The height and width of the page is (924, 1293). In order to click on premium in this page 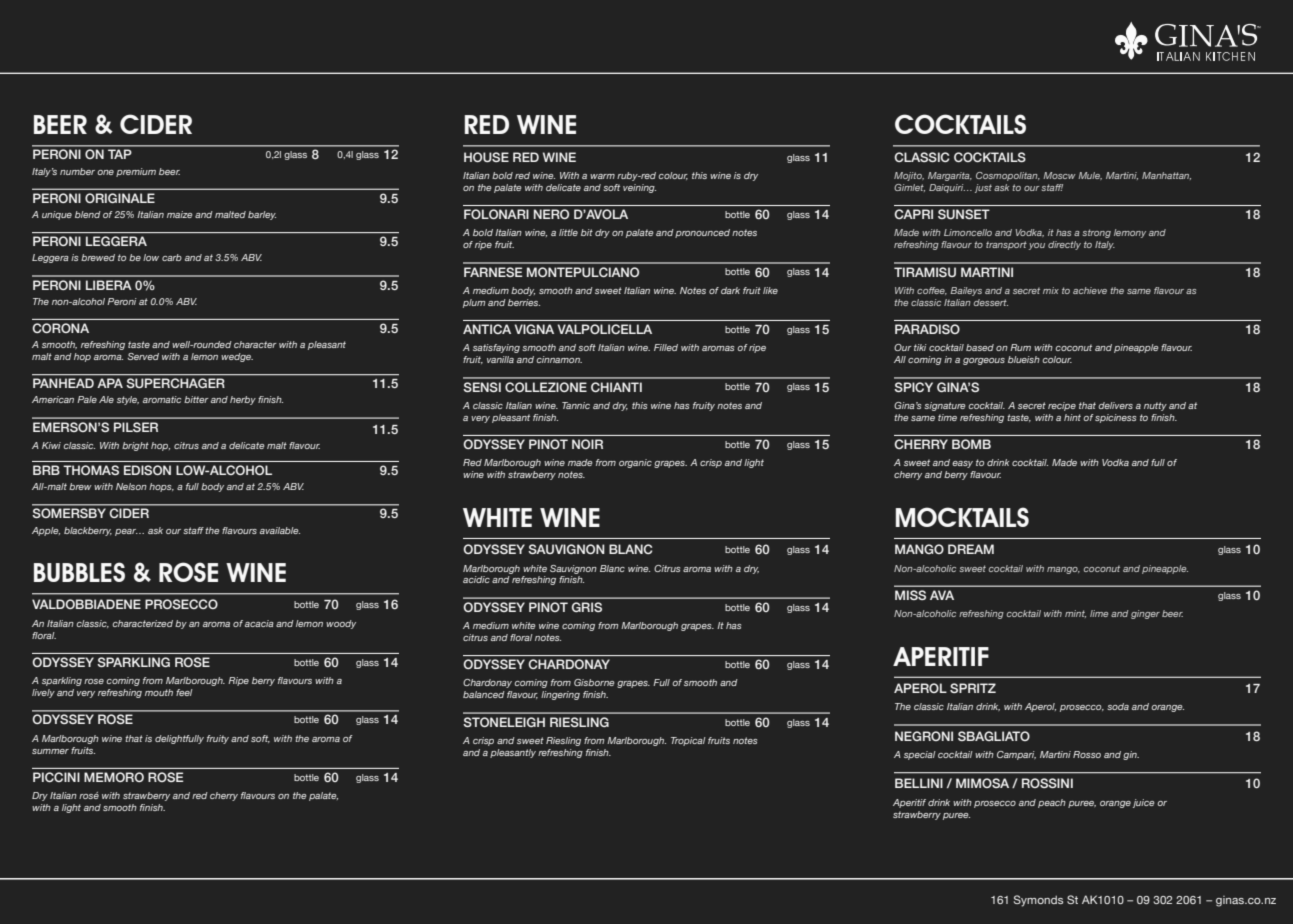, I will do `click(136, 172)`.
